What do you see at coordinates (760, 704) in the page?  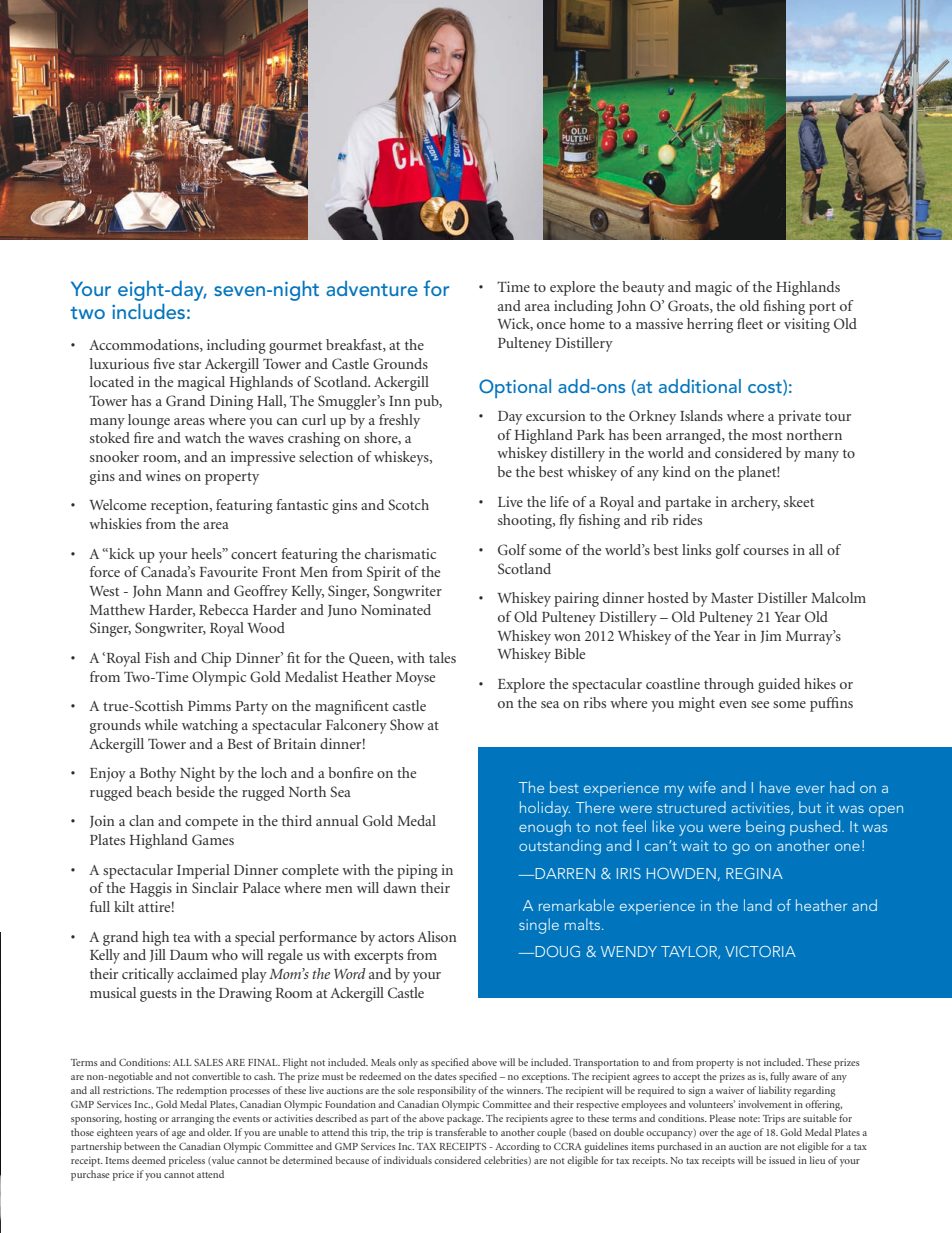 I see `see` at bounding box center [760, 704].
